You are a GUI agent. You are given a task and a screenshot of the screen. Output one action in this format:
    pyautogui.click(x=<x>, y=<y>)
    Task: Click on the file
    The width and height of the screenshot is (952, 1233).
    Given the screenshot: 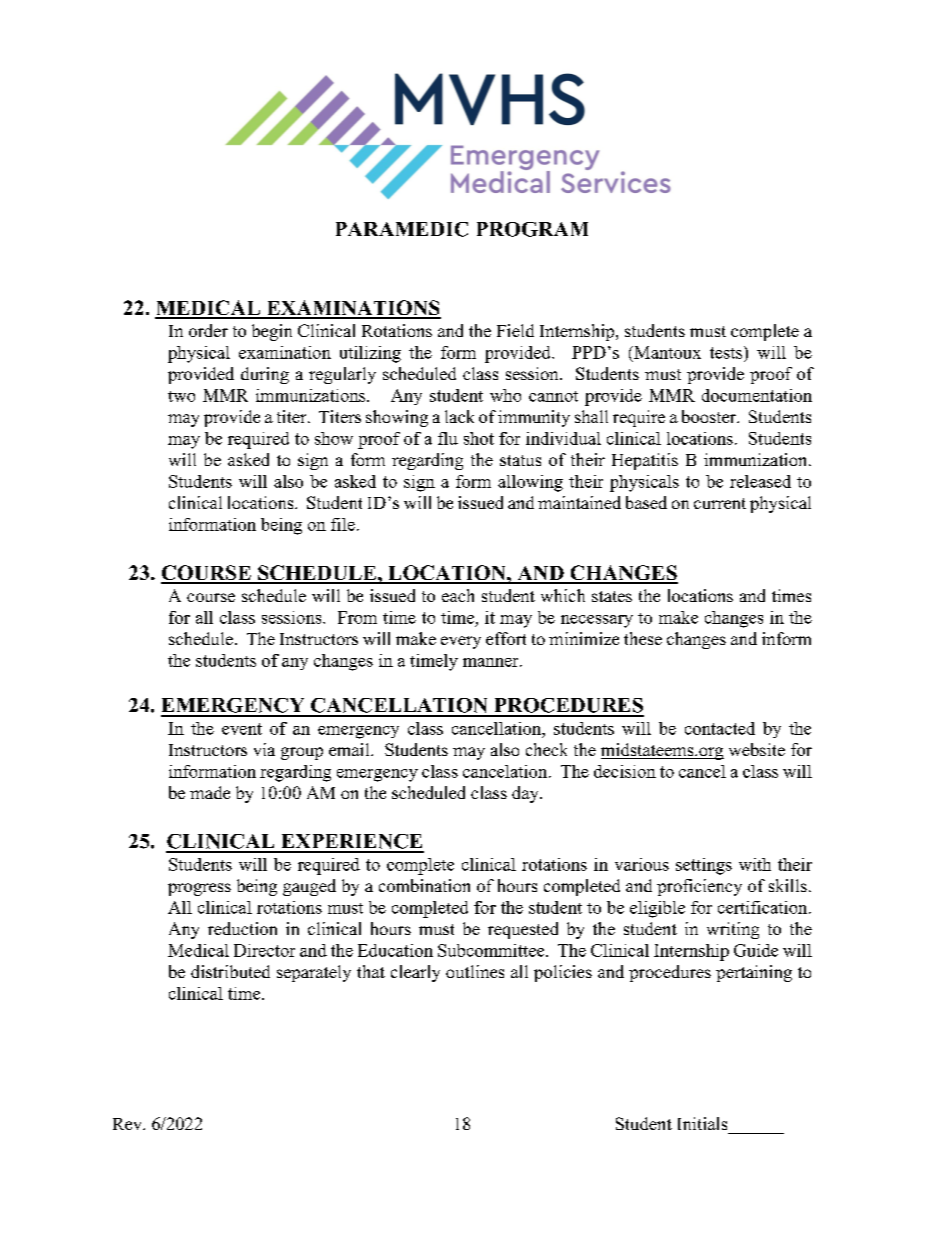 What is the action you would take?
    pyautogui.click(x=343, y=524)
